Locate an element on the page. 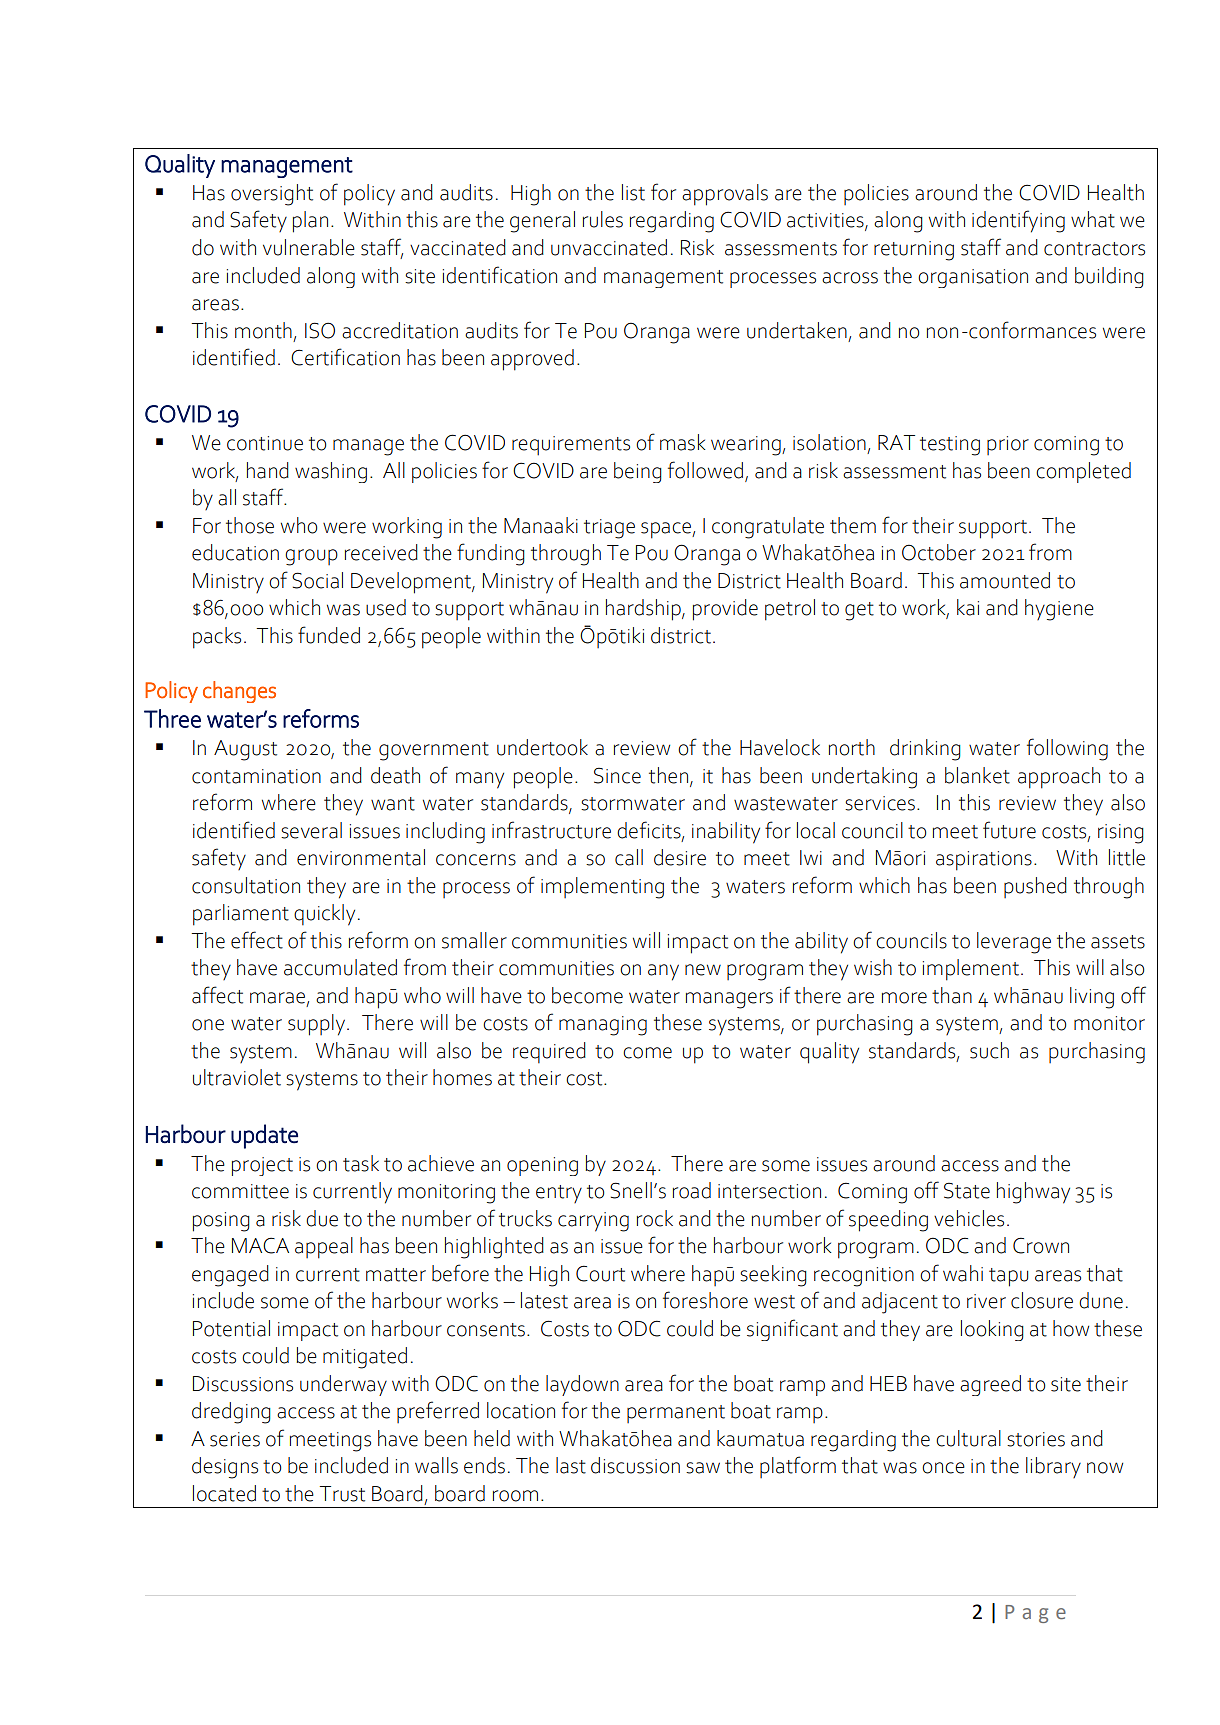 Image resolution: width=1220 pixels, height=1725 pixels. call is located at coordinates (629, 857).
